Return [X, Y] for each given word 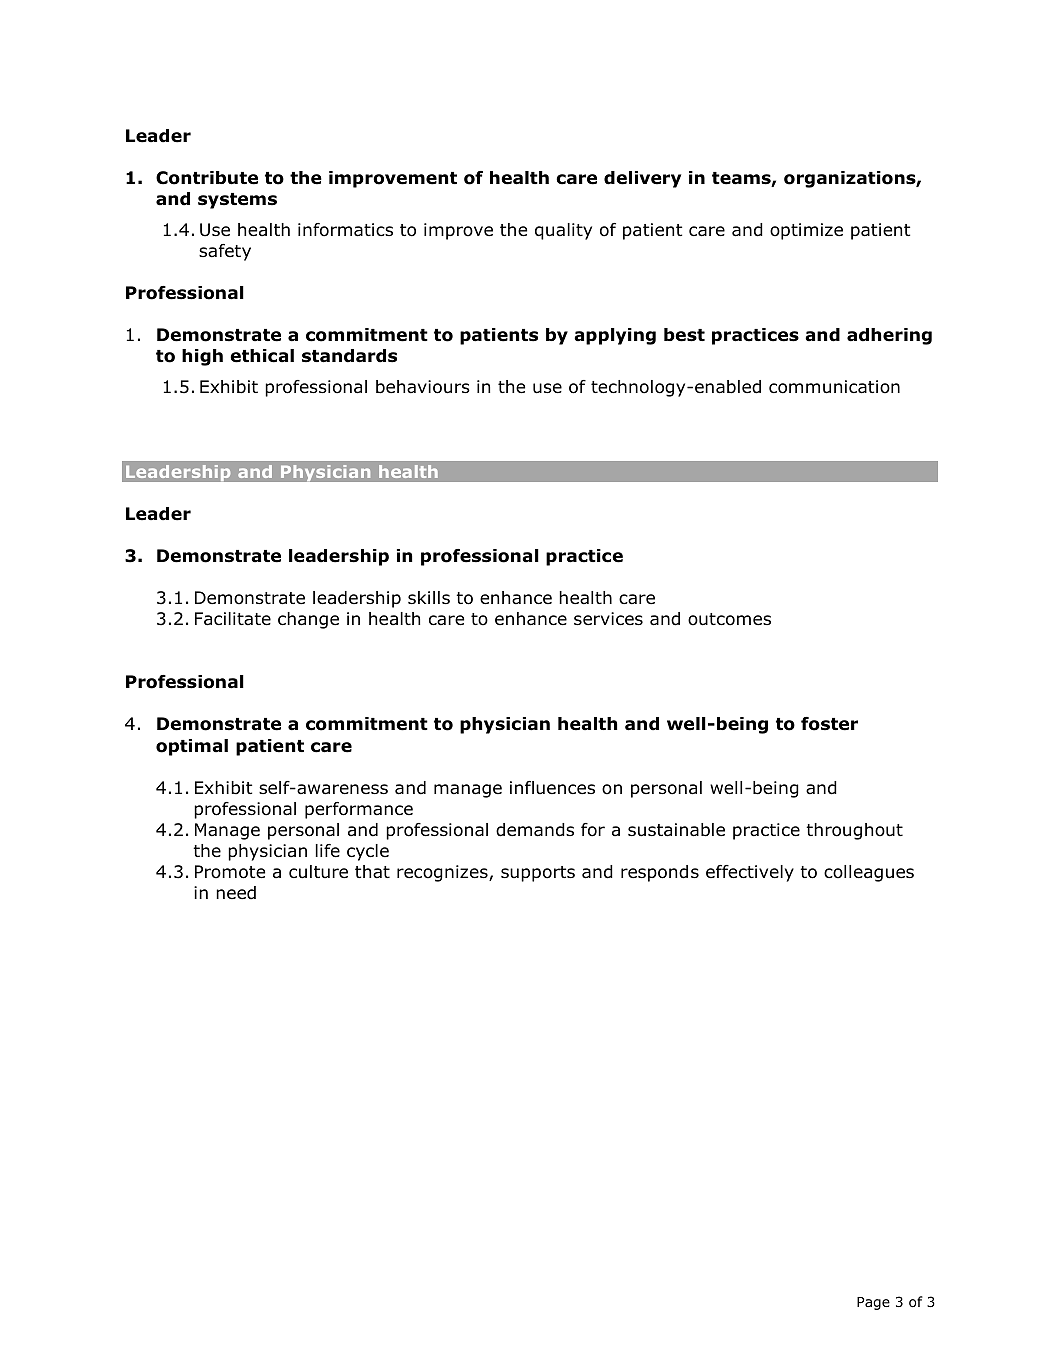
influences [552, 787]
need [236, 893]
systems [237, 201]
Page [873, 1303]
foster [829, 724]
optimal [192, 747]
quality [563, 231]
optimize [806, 231]
